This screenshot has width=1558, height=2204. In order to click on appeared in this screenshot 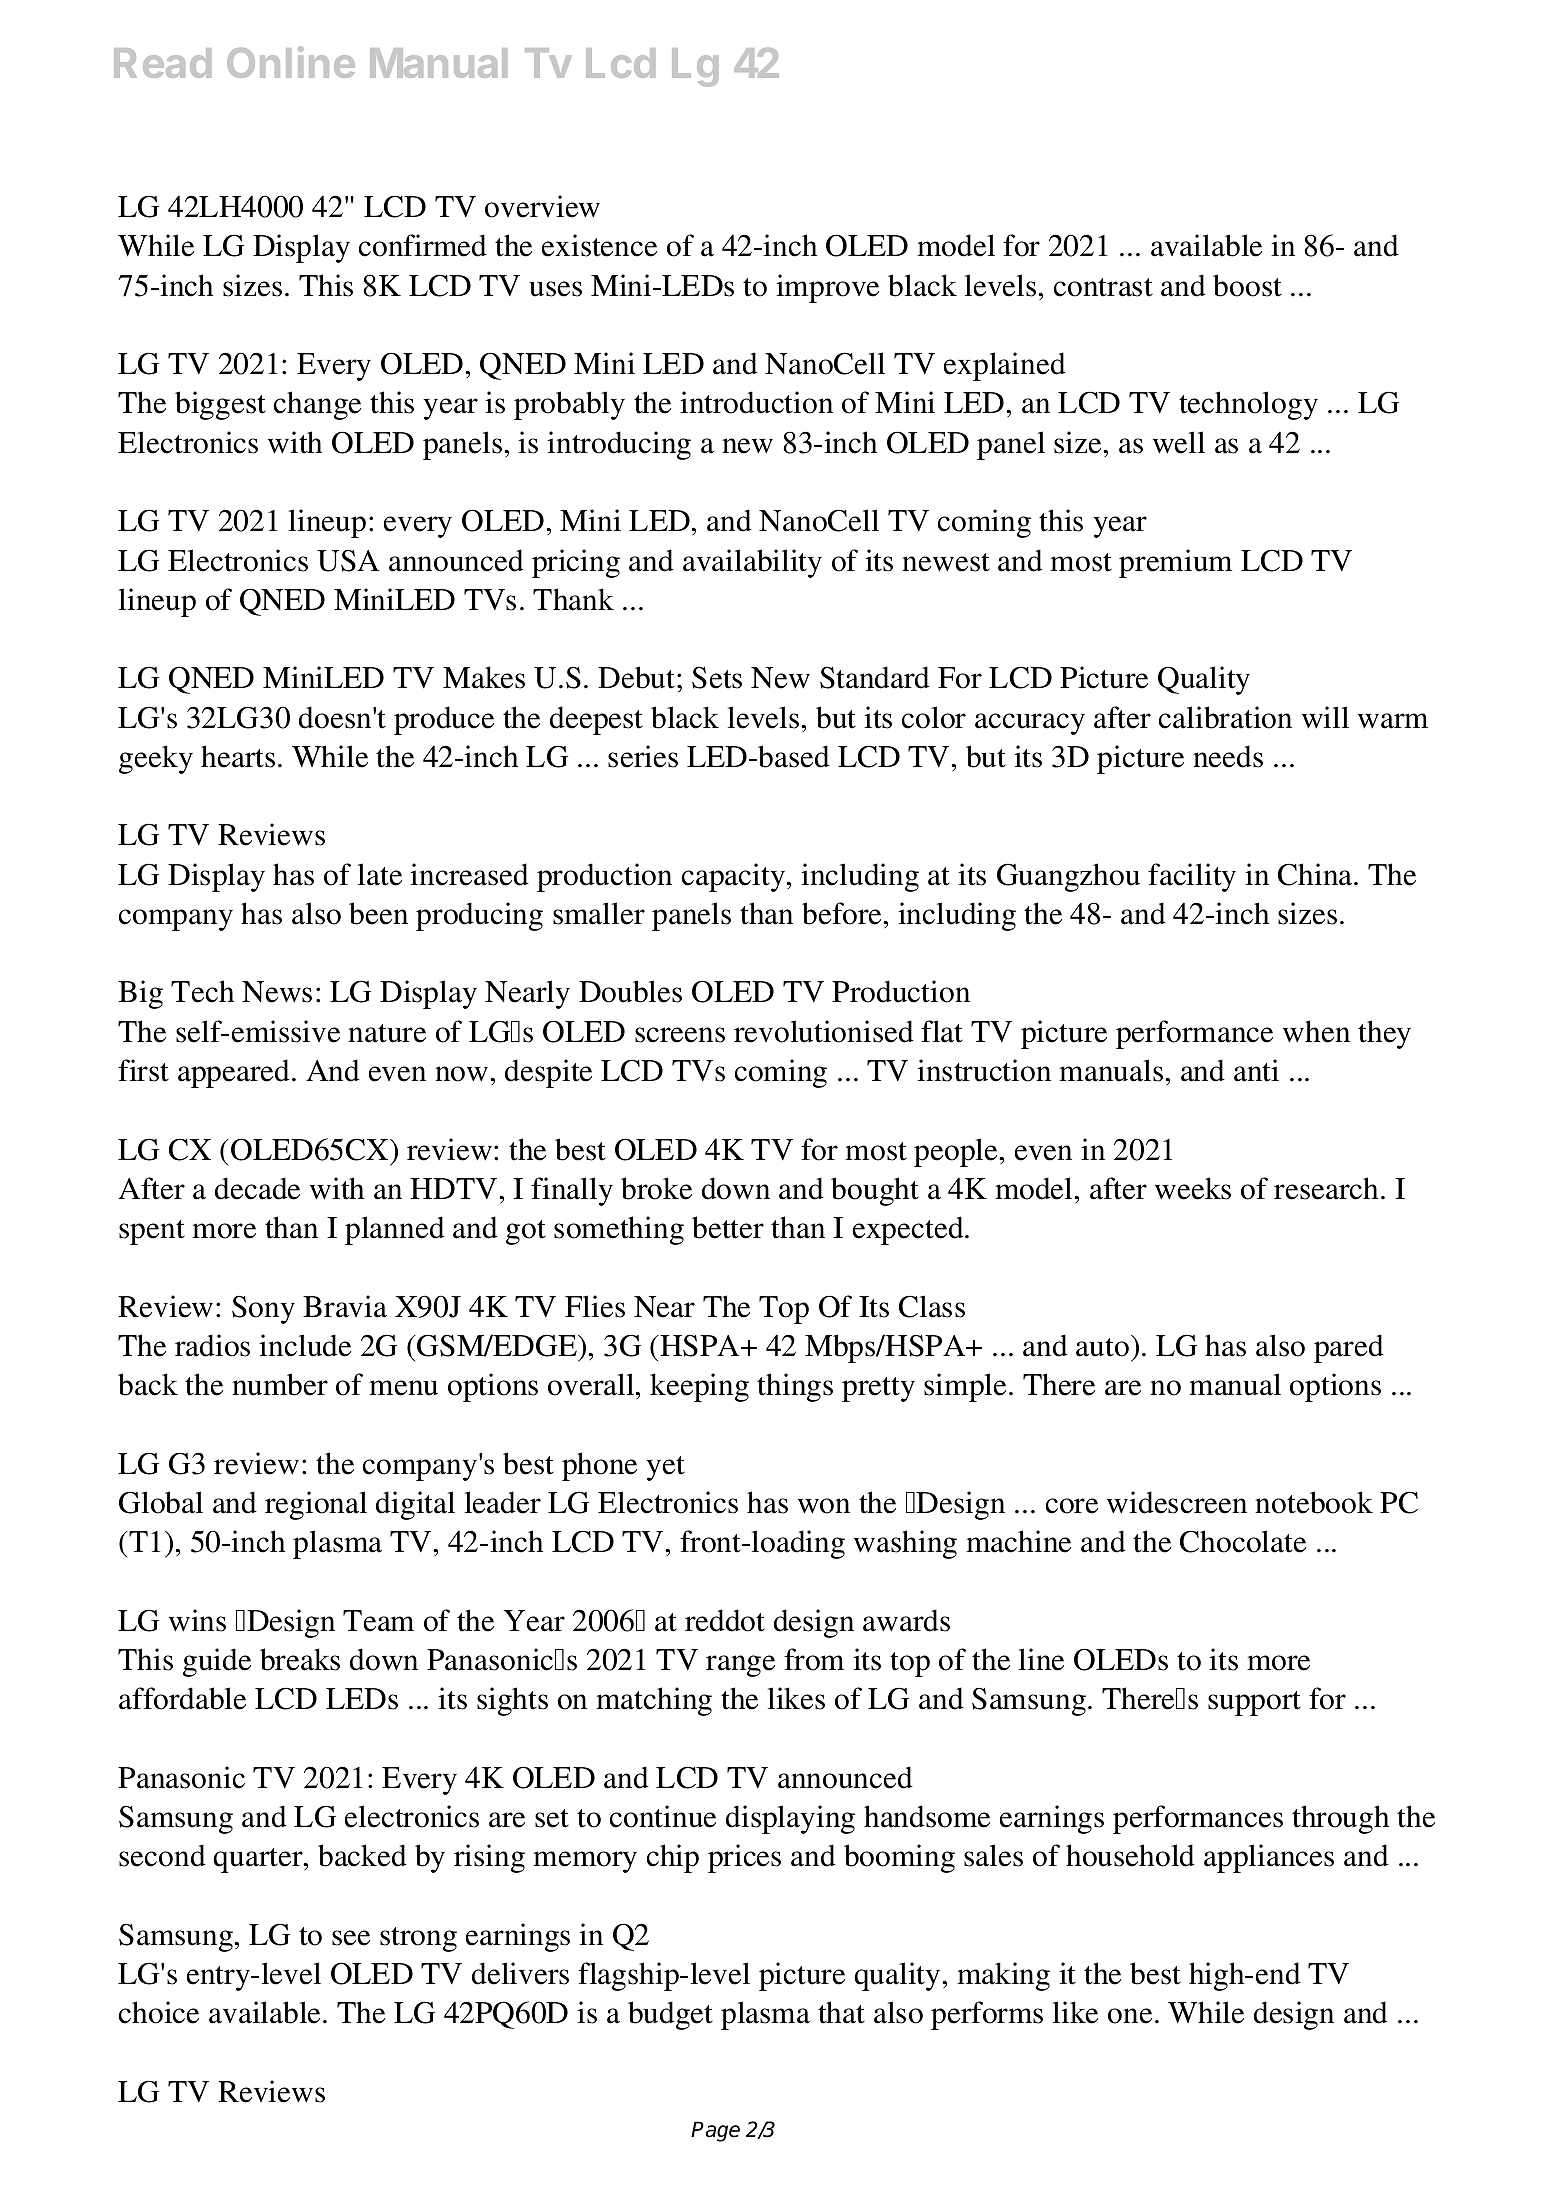, I will do `click(235, 1073)`.
